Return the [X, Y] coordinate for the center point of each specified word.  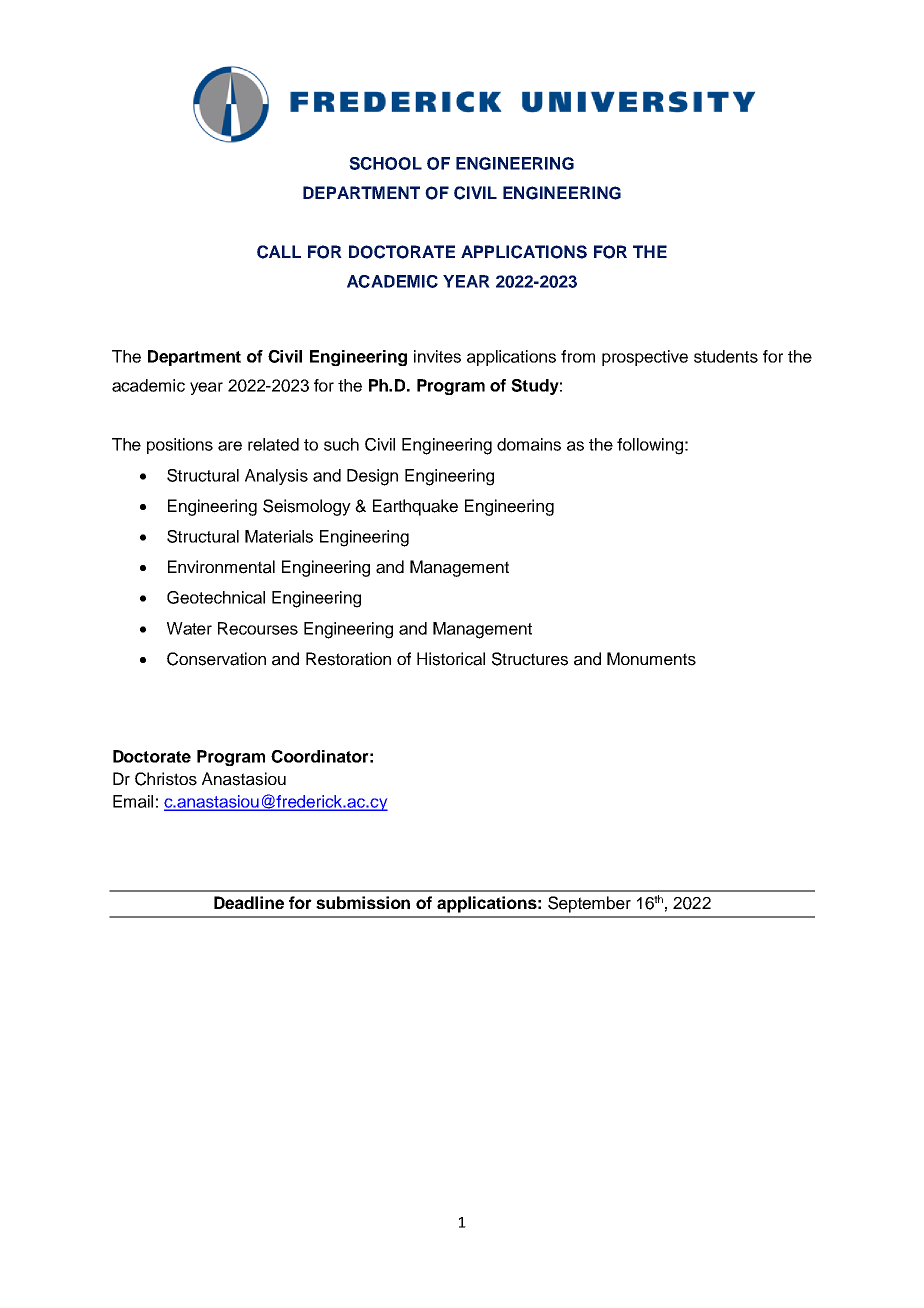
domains [529, 444]
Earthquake [415, 507]
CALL [279, 252]
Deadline [249, 902]
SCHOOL [385, 163]
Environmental [221, 567]
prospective [645, 358]
